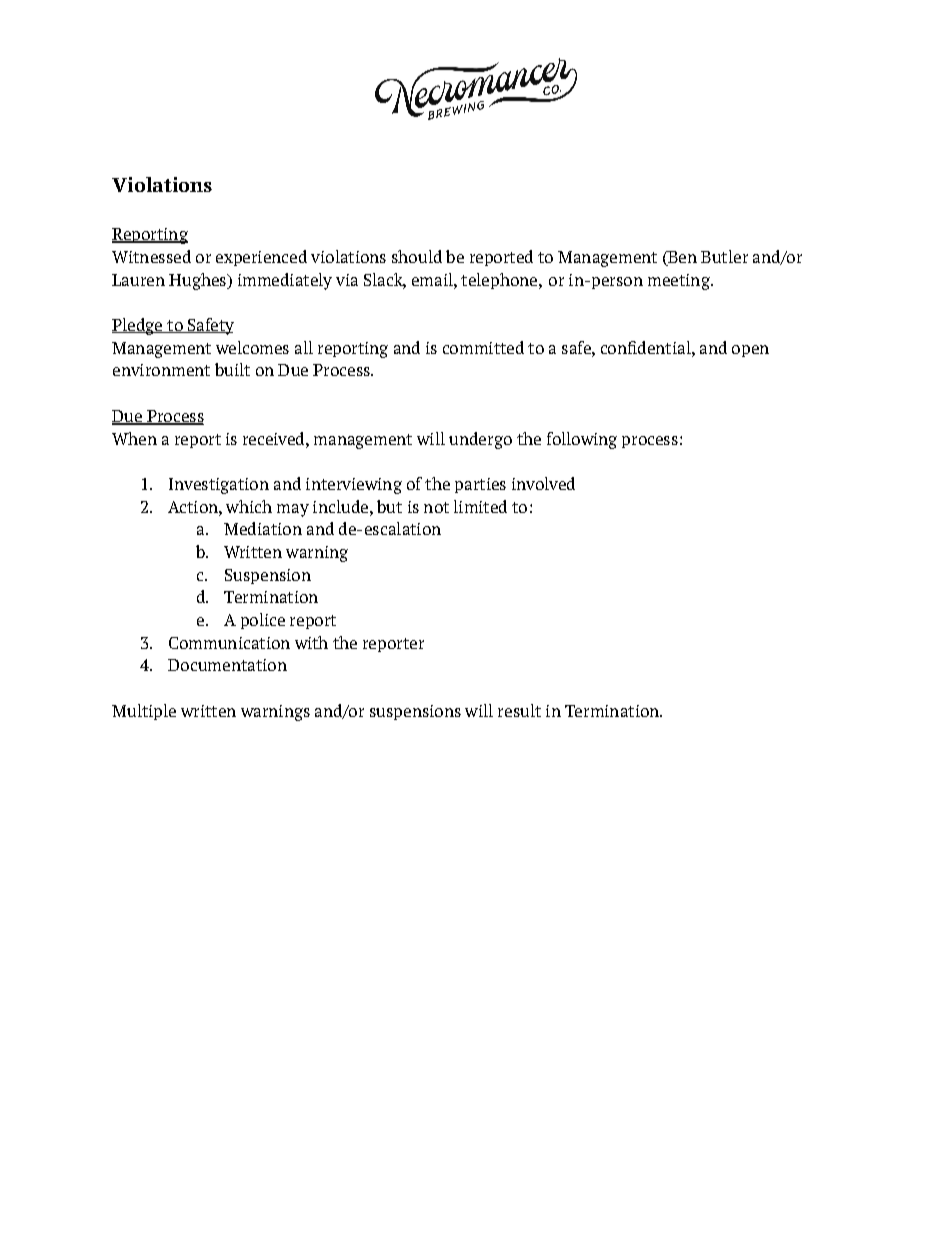  What do you see at coordinates (144, 712) in the screenshot?
I see `Multiple` at bounding box center [144, 712].
